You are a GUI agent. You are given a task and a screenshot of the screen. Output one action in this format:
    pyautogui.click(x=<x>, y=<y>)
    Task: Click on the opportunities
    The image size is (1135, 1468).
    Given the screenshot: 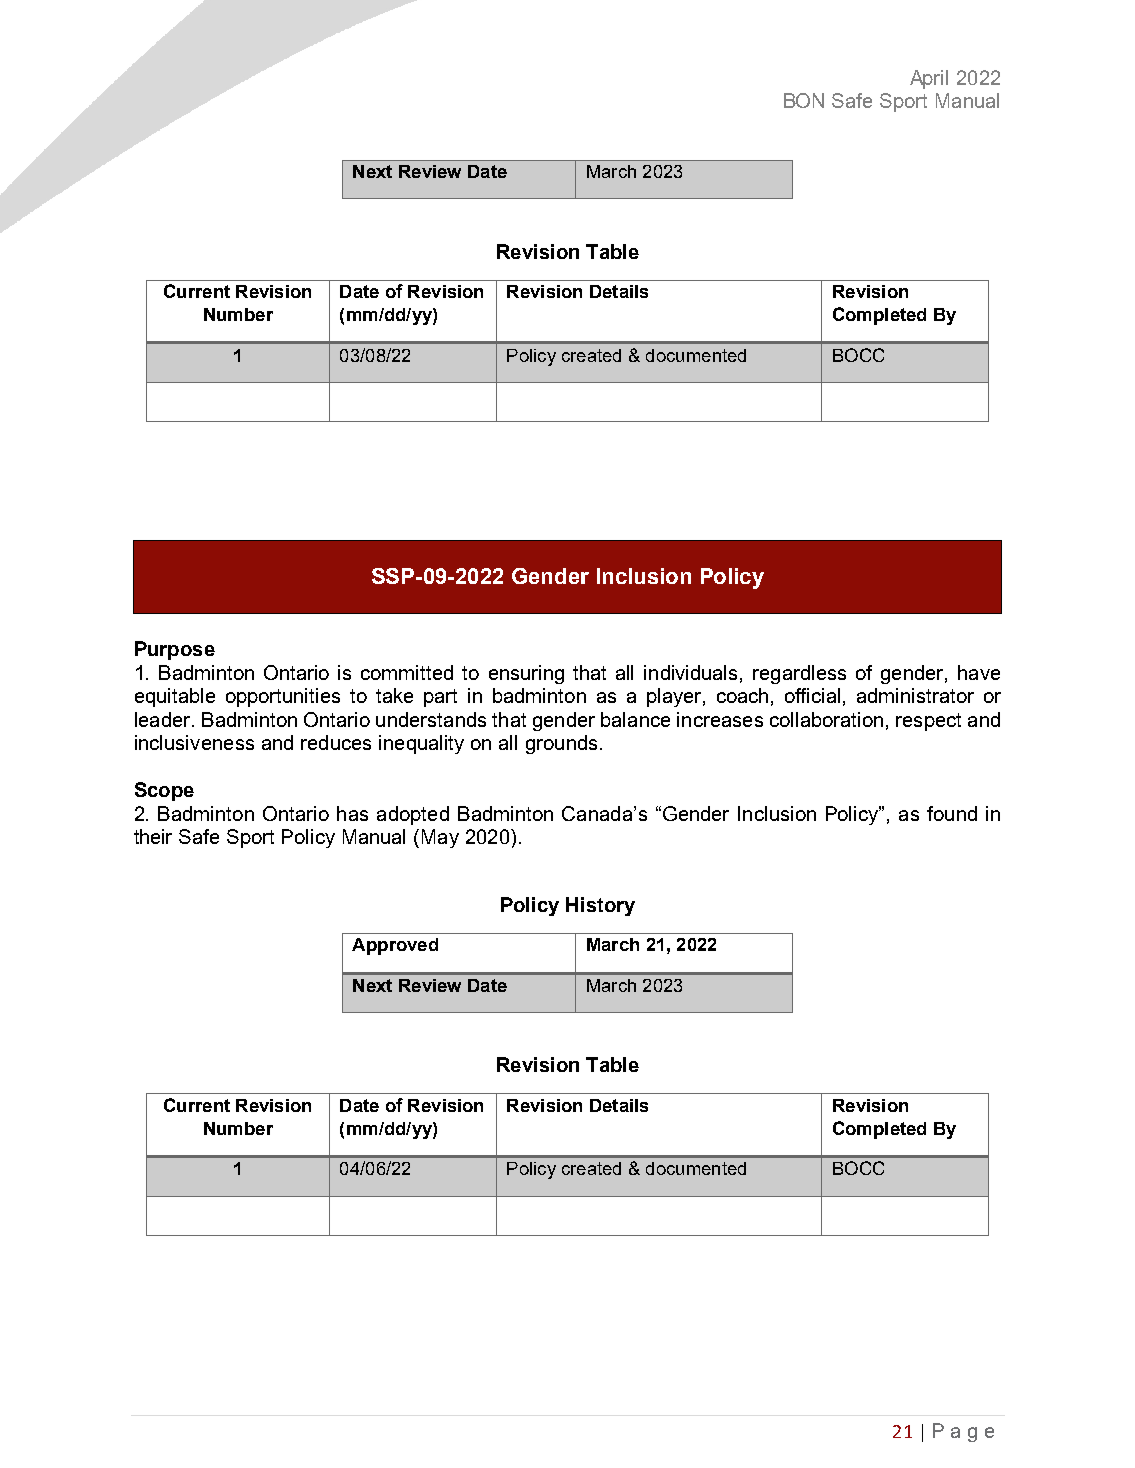 What is the action you would take?
    pyautogui.click(x=283, y=697)
